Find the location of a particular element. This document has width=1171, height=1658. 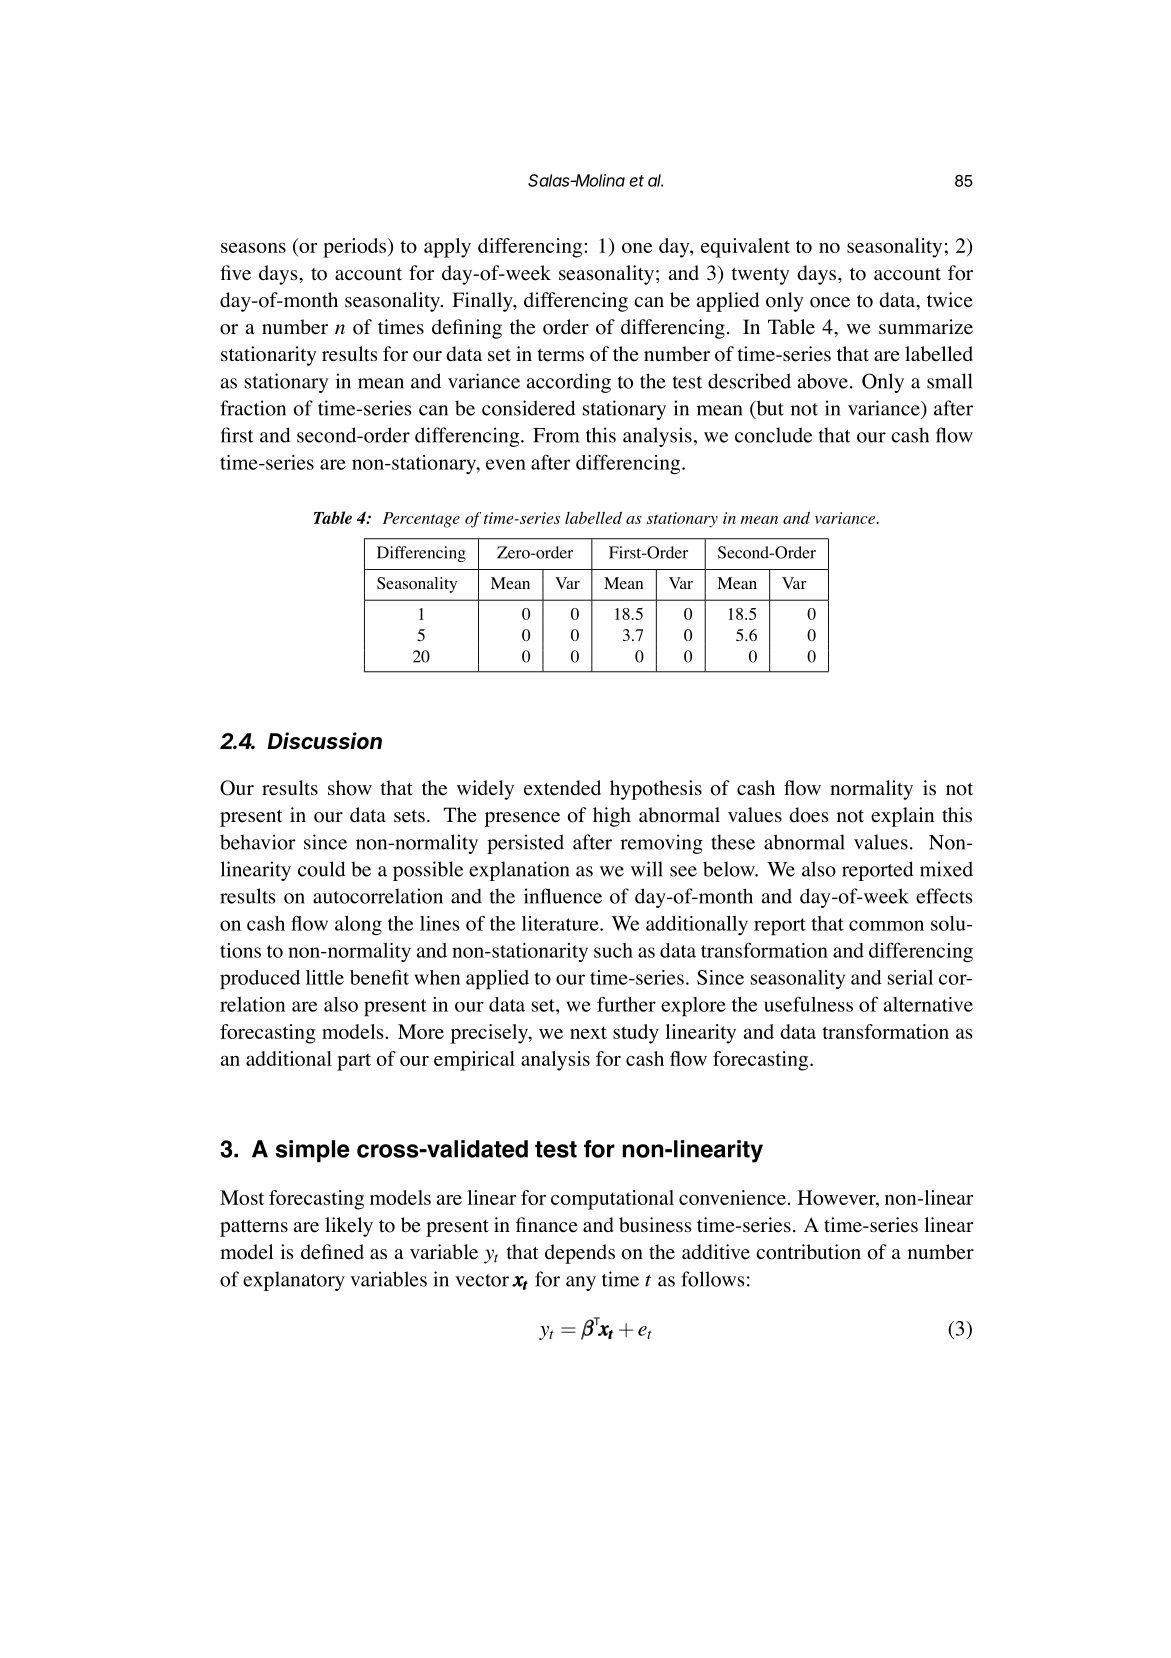

depends is located at coordinates (580, 1254).
